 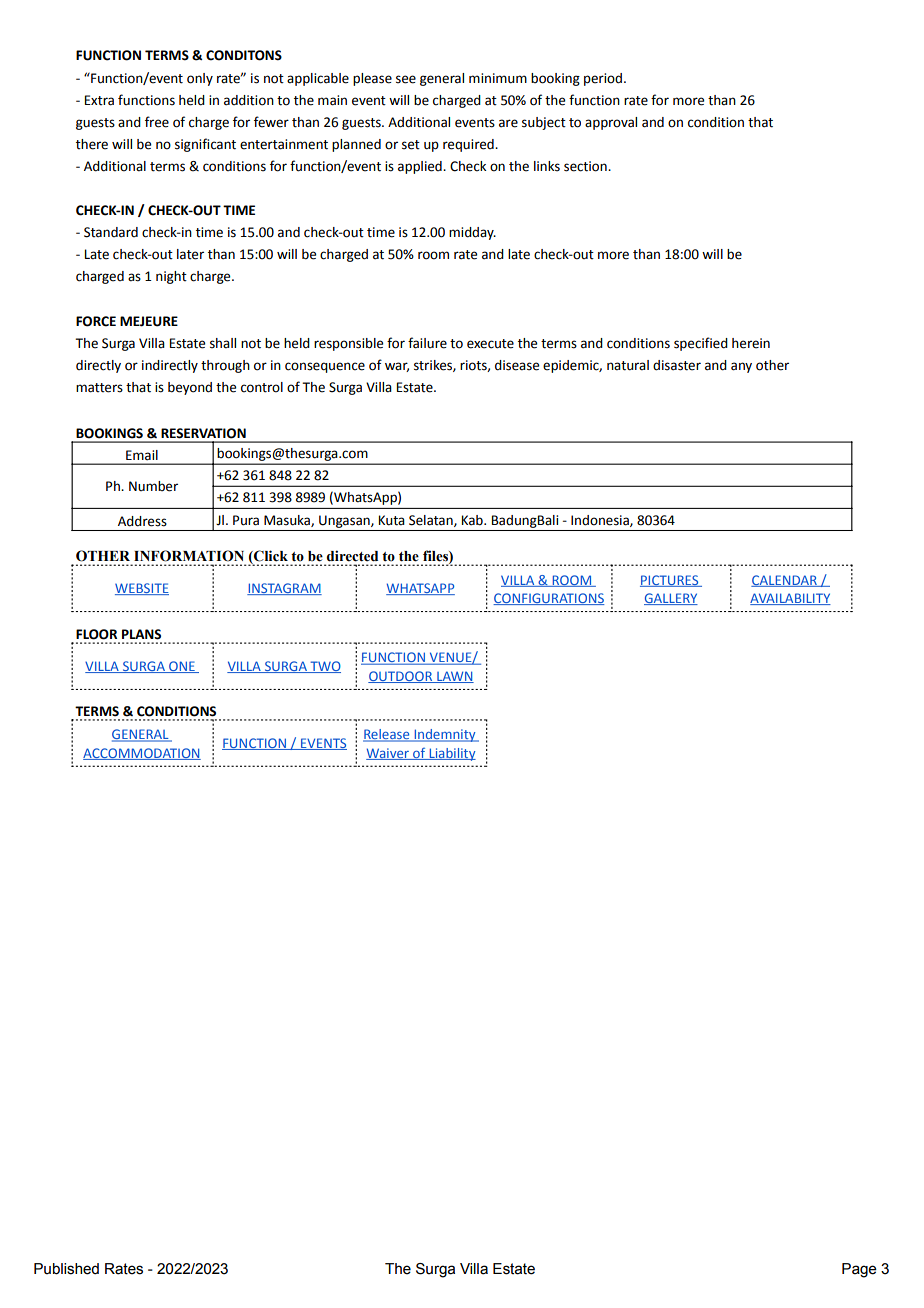 I want to click on free, so click(x=157, y=122).
